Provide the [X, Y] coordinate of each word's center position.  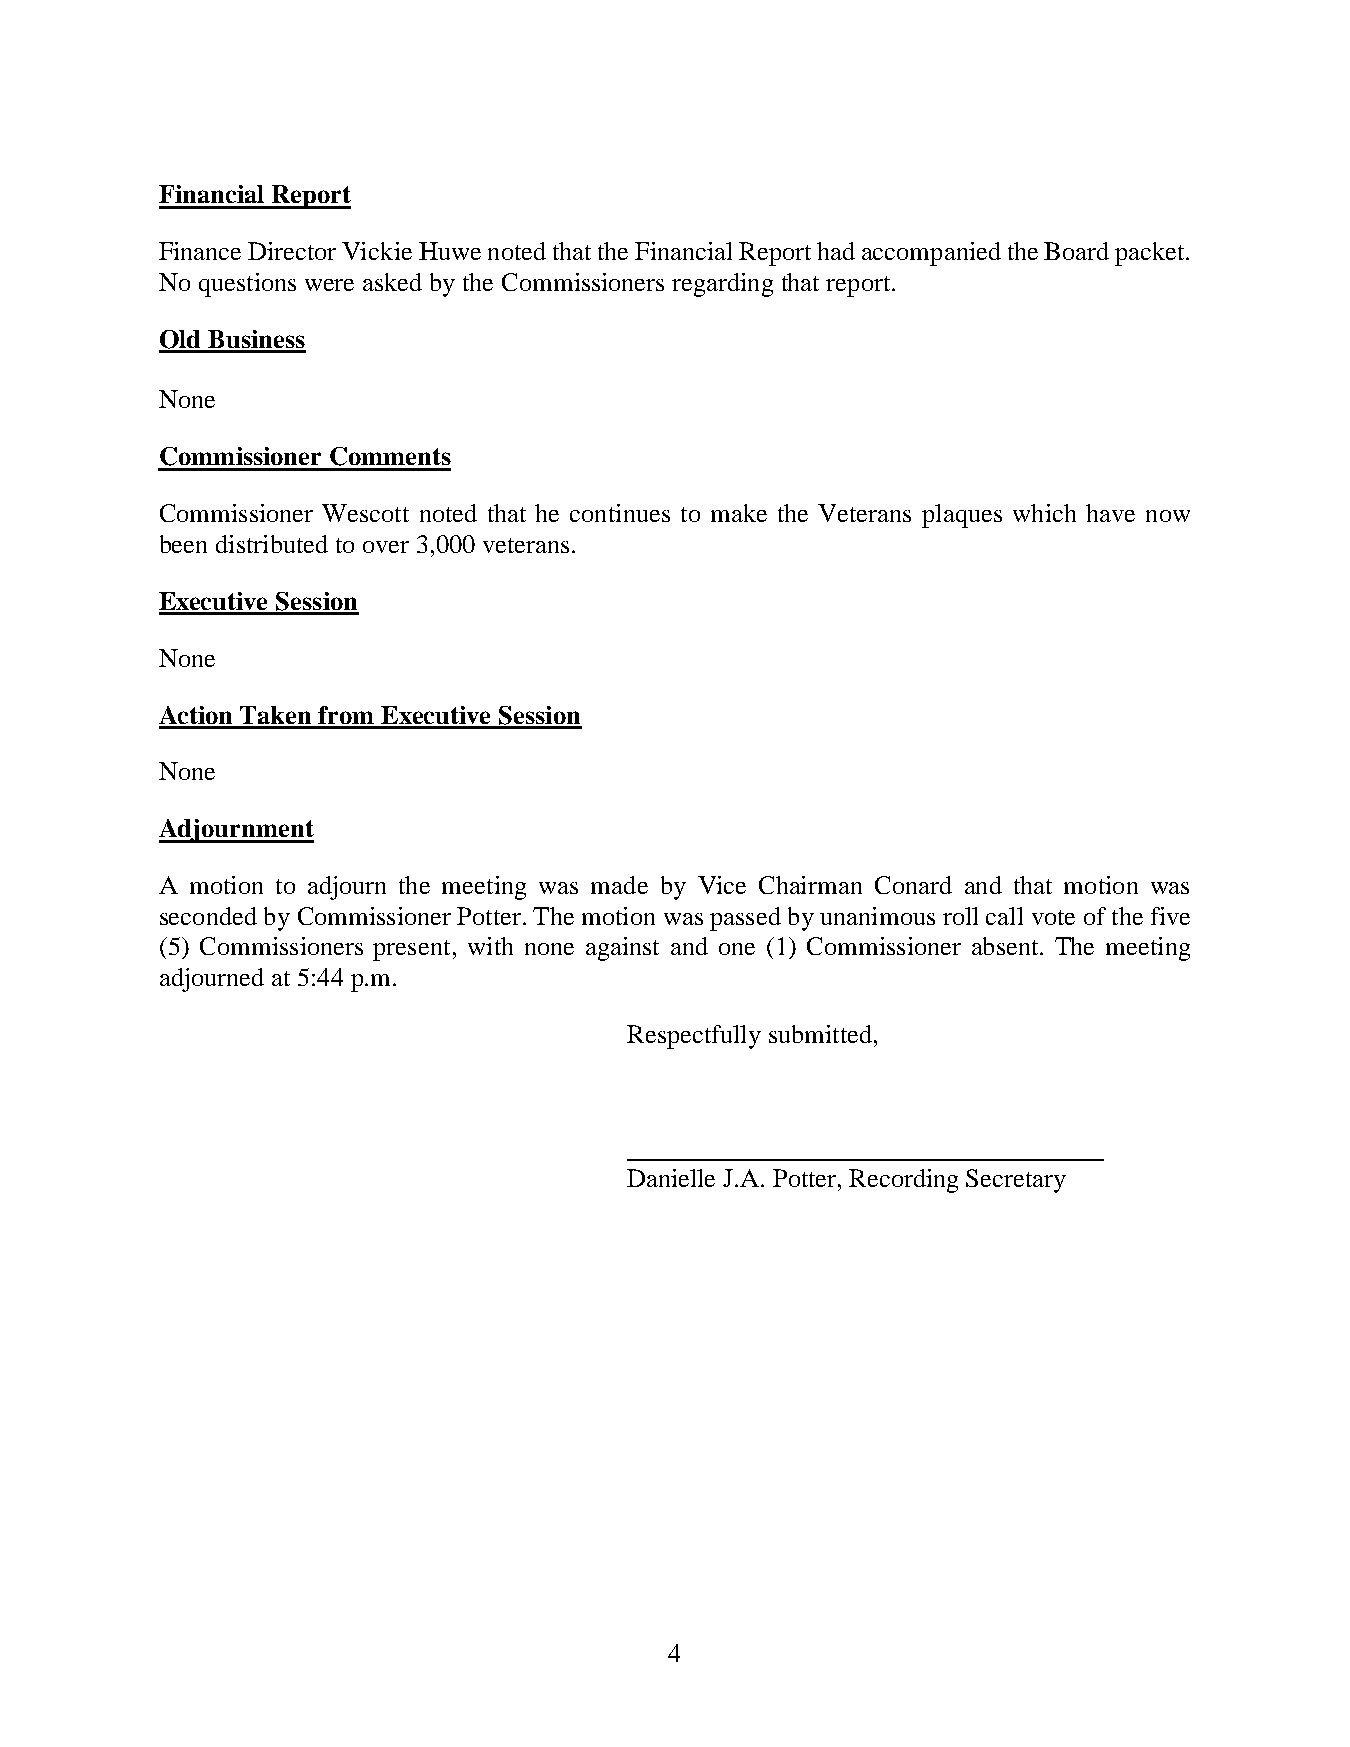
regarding [722, 285]
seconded [208, 916]
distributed [272, 544]
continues [620, 513]
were [329, 285]
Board [1076, 251]
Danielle [671, 1178]
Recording [903, 1181]
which [1044, 513]
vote [1053, 917]
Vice [722, 885]
